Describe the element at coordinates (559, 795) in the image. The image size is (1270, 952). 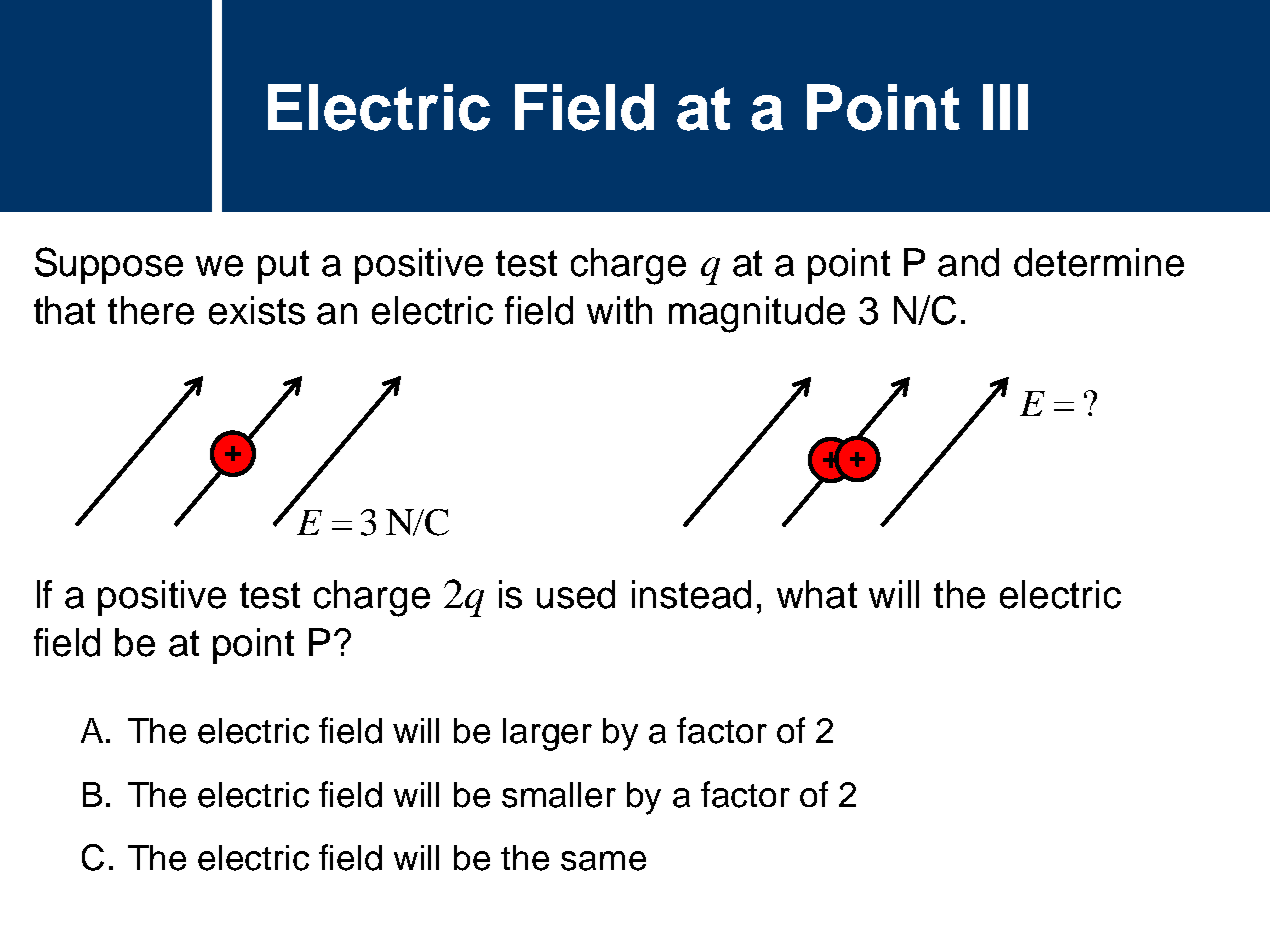
I see `smaller` at that location.
